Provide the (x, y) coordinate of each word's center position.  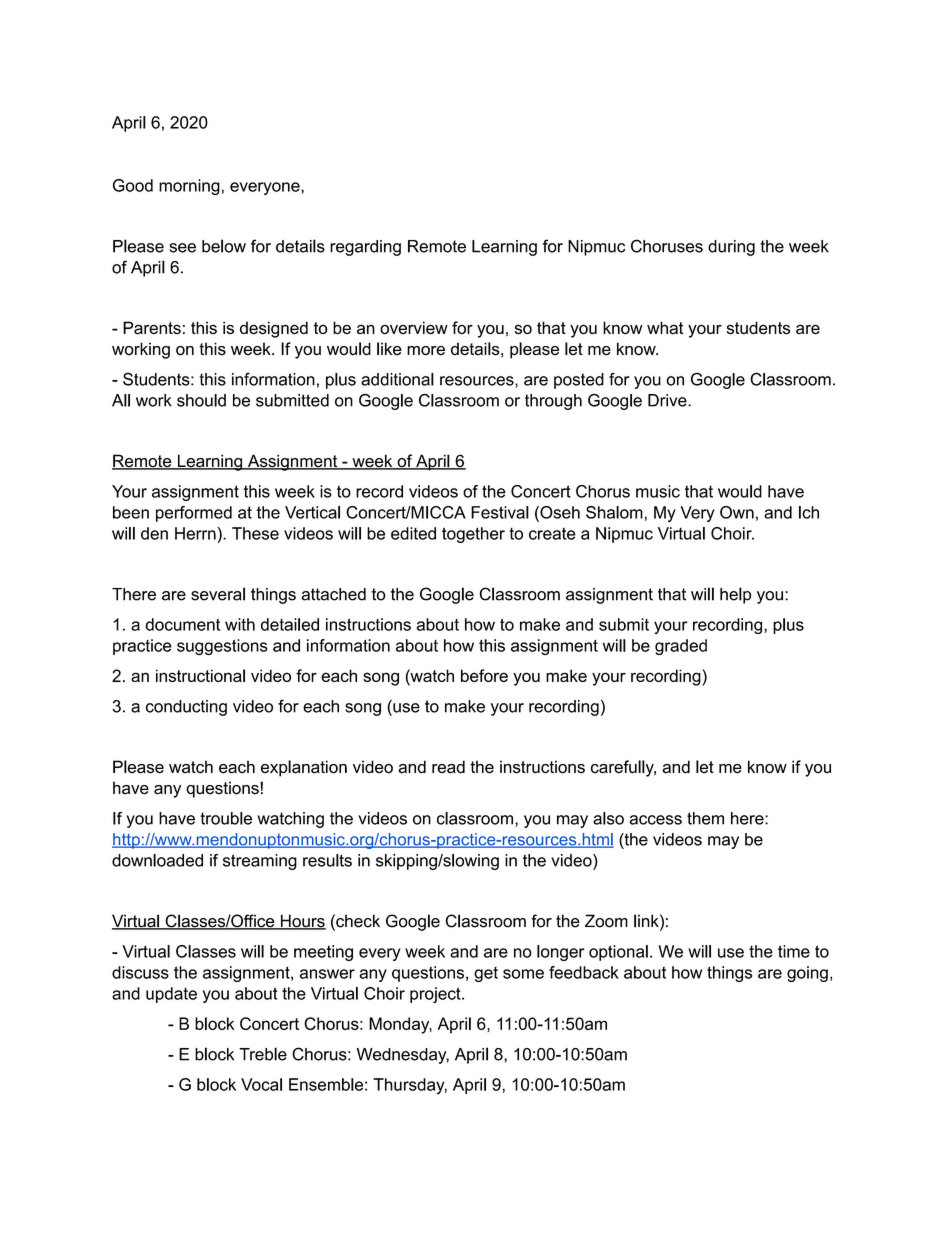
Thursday (410, 1086)
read (448, 767)
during (731, 248)
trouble (226, 818)
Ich (809, 512)
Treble (263, 1054)
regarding (365, 248)
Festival (500, 512)
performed (194, 514)
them (705, 818)
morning (189, 187)
